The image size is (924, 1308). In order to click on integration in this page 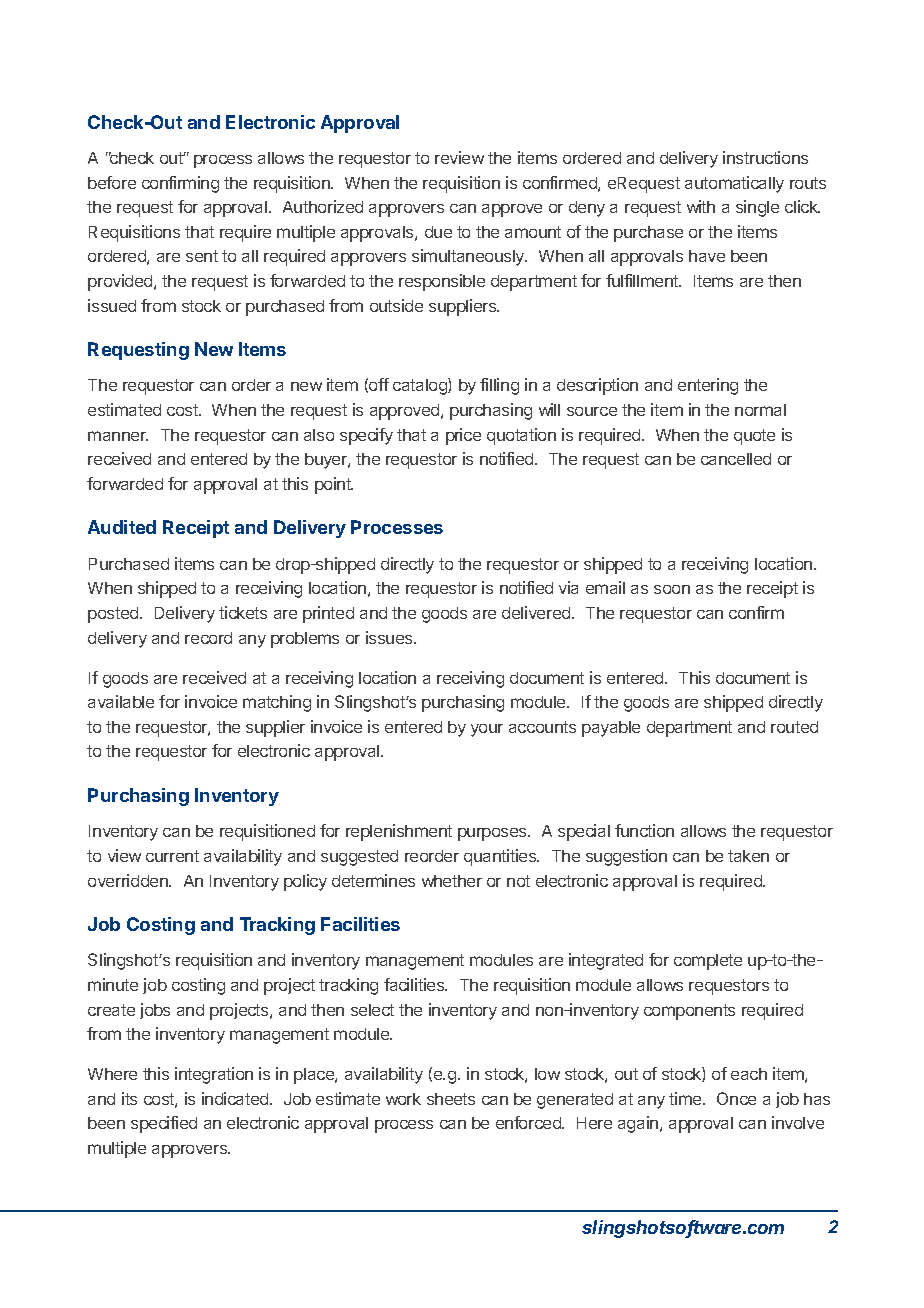, I will do `click(214, 1075)`.
